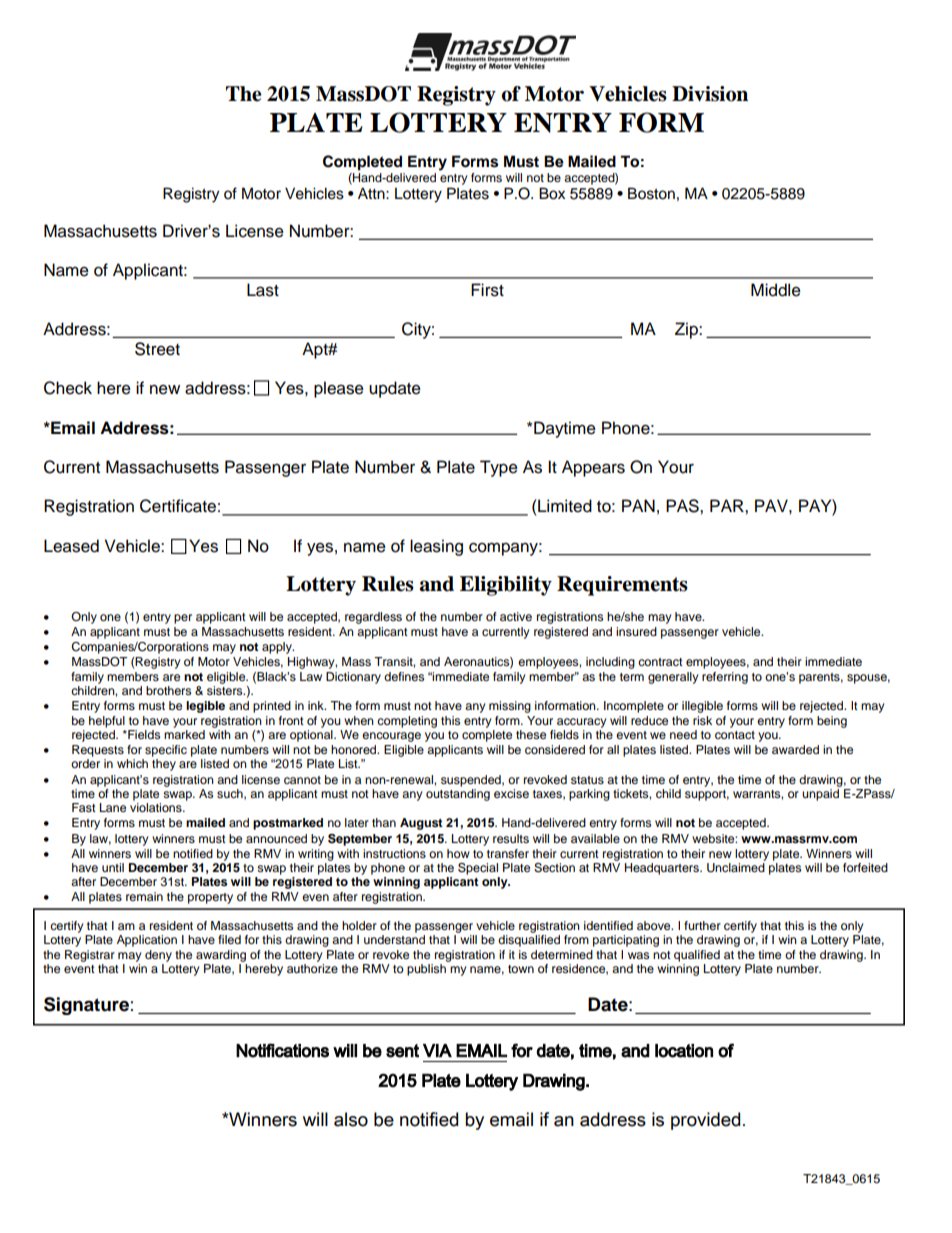 The image size is (952, 1233). What do you see at coordinates (282, 1050) in the screenshot?
I see `Notifications` at bounding box center [282, 1050].
